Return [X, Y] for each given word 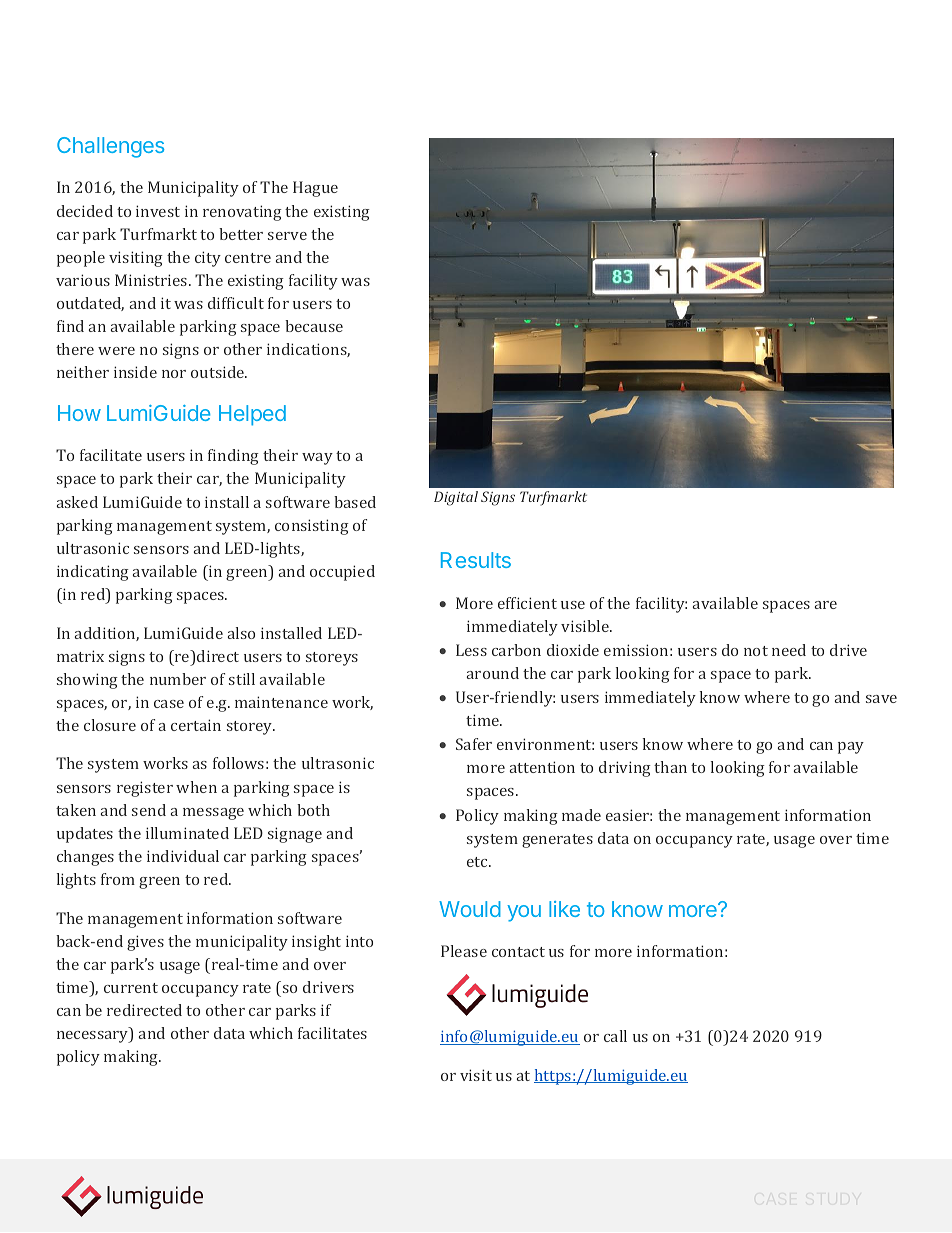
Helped [252, 415]
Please [464, 951]
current [131, 988]
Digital [456, 498]
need [789, 650]
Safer [474, 744]
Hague [315, 189]
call [615, 1036]
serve [287, 236]
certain [196, 725]
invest [158, 211]
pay [851, 748]
